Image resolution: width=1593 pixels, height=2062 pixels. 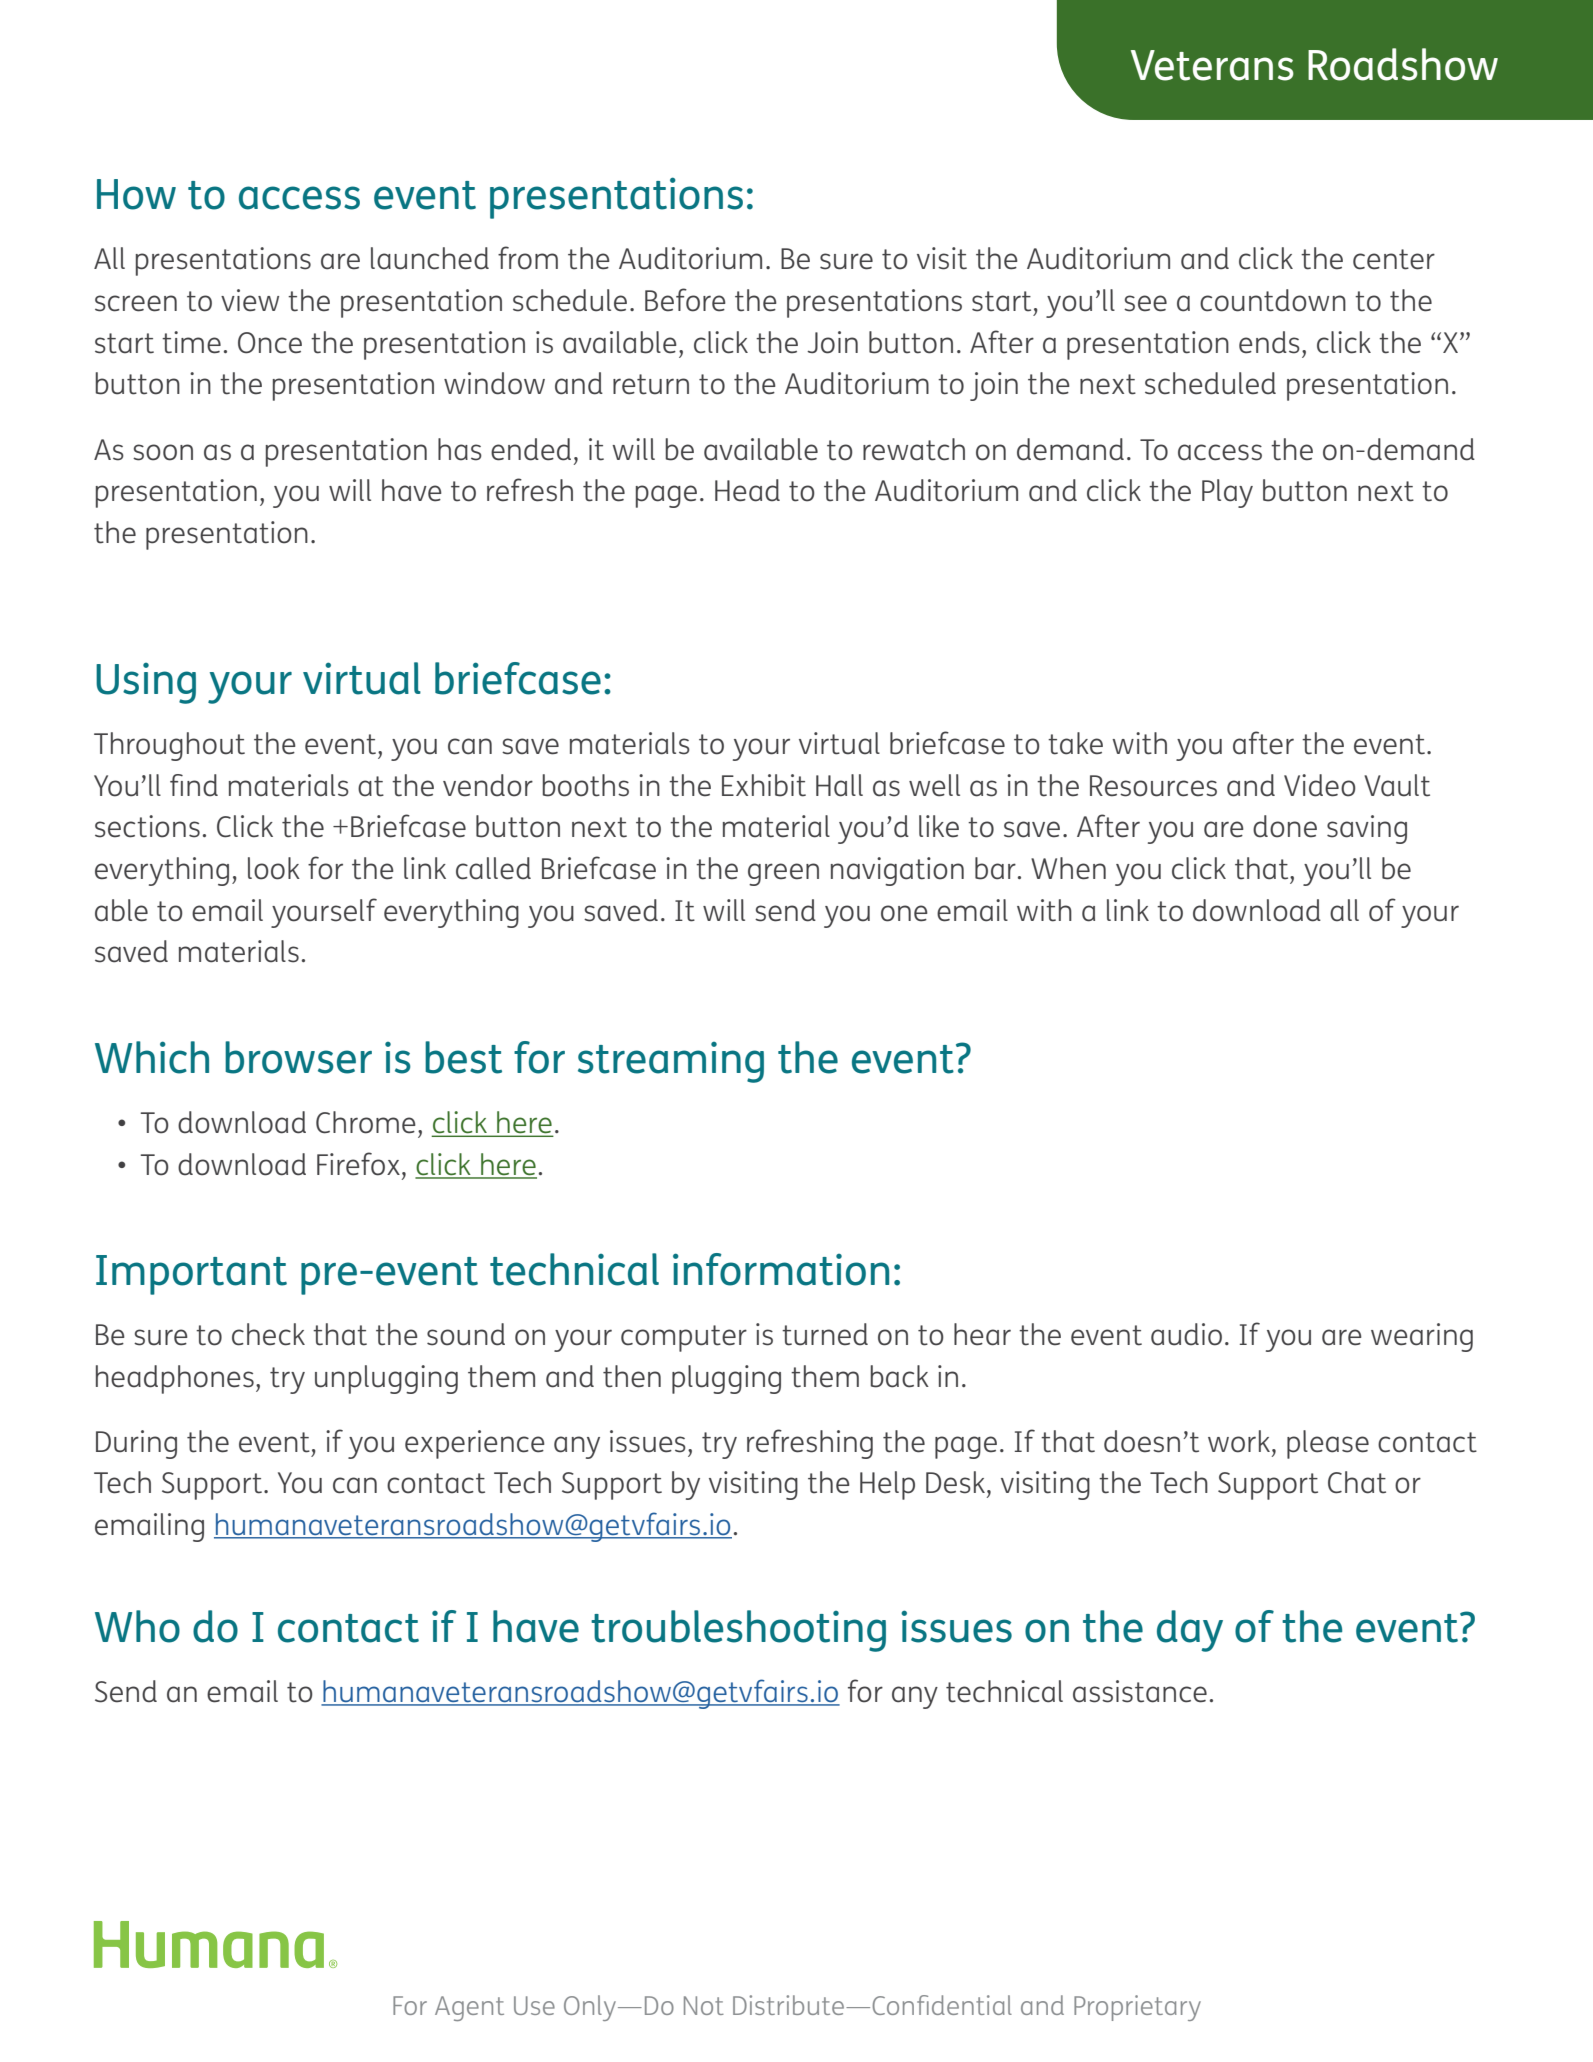 I want to click on audio, so click(x=1186, y=1334).
